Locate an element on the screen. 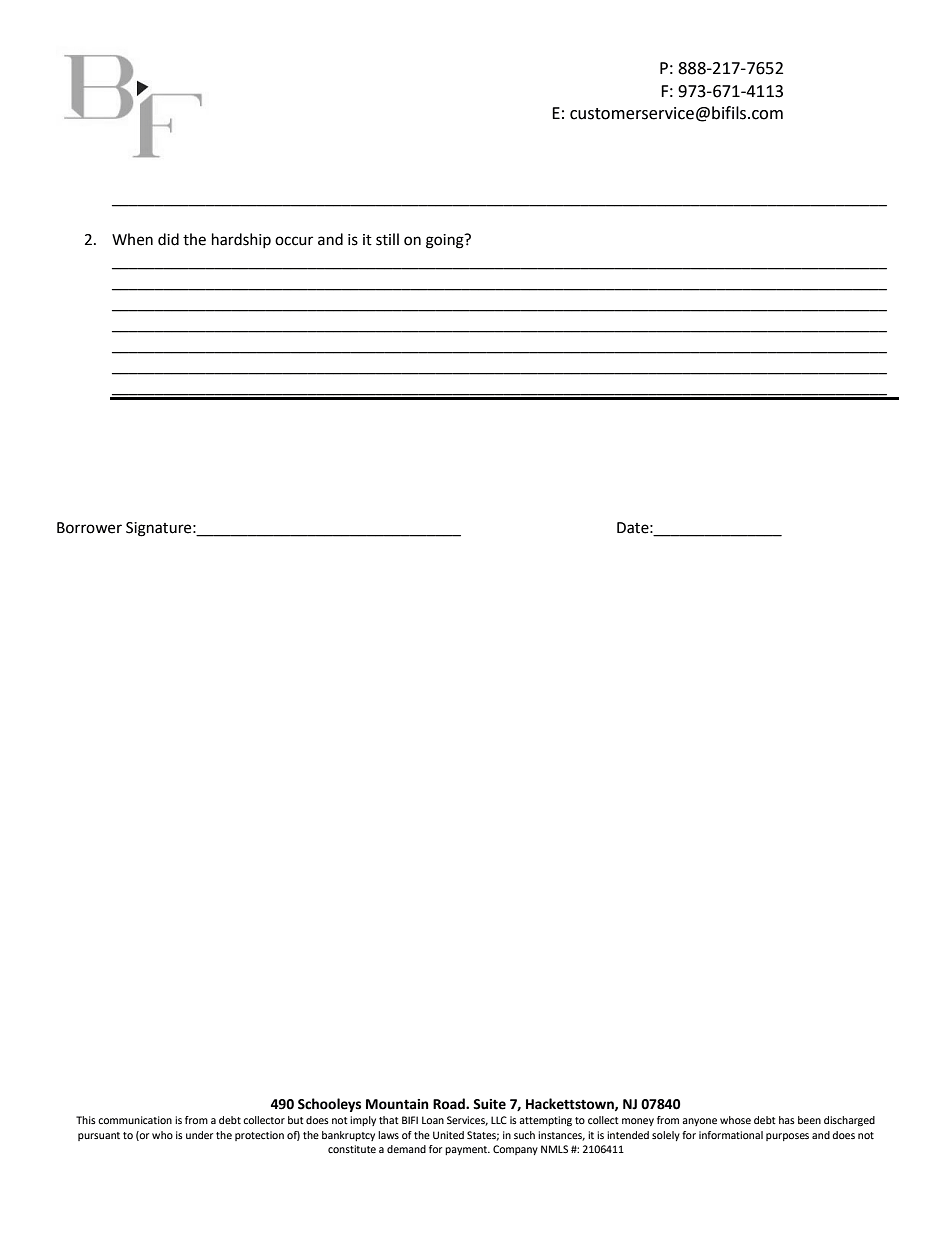 The image size is (952, 1233). United is located at coordinates (448, 1135).
